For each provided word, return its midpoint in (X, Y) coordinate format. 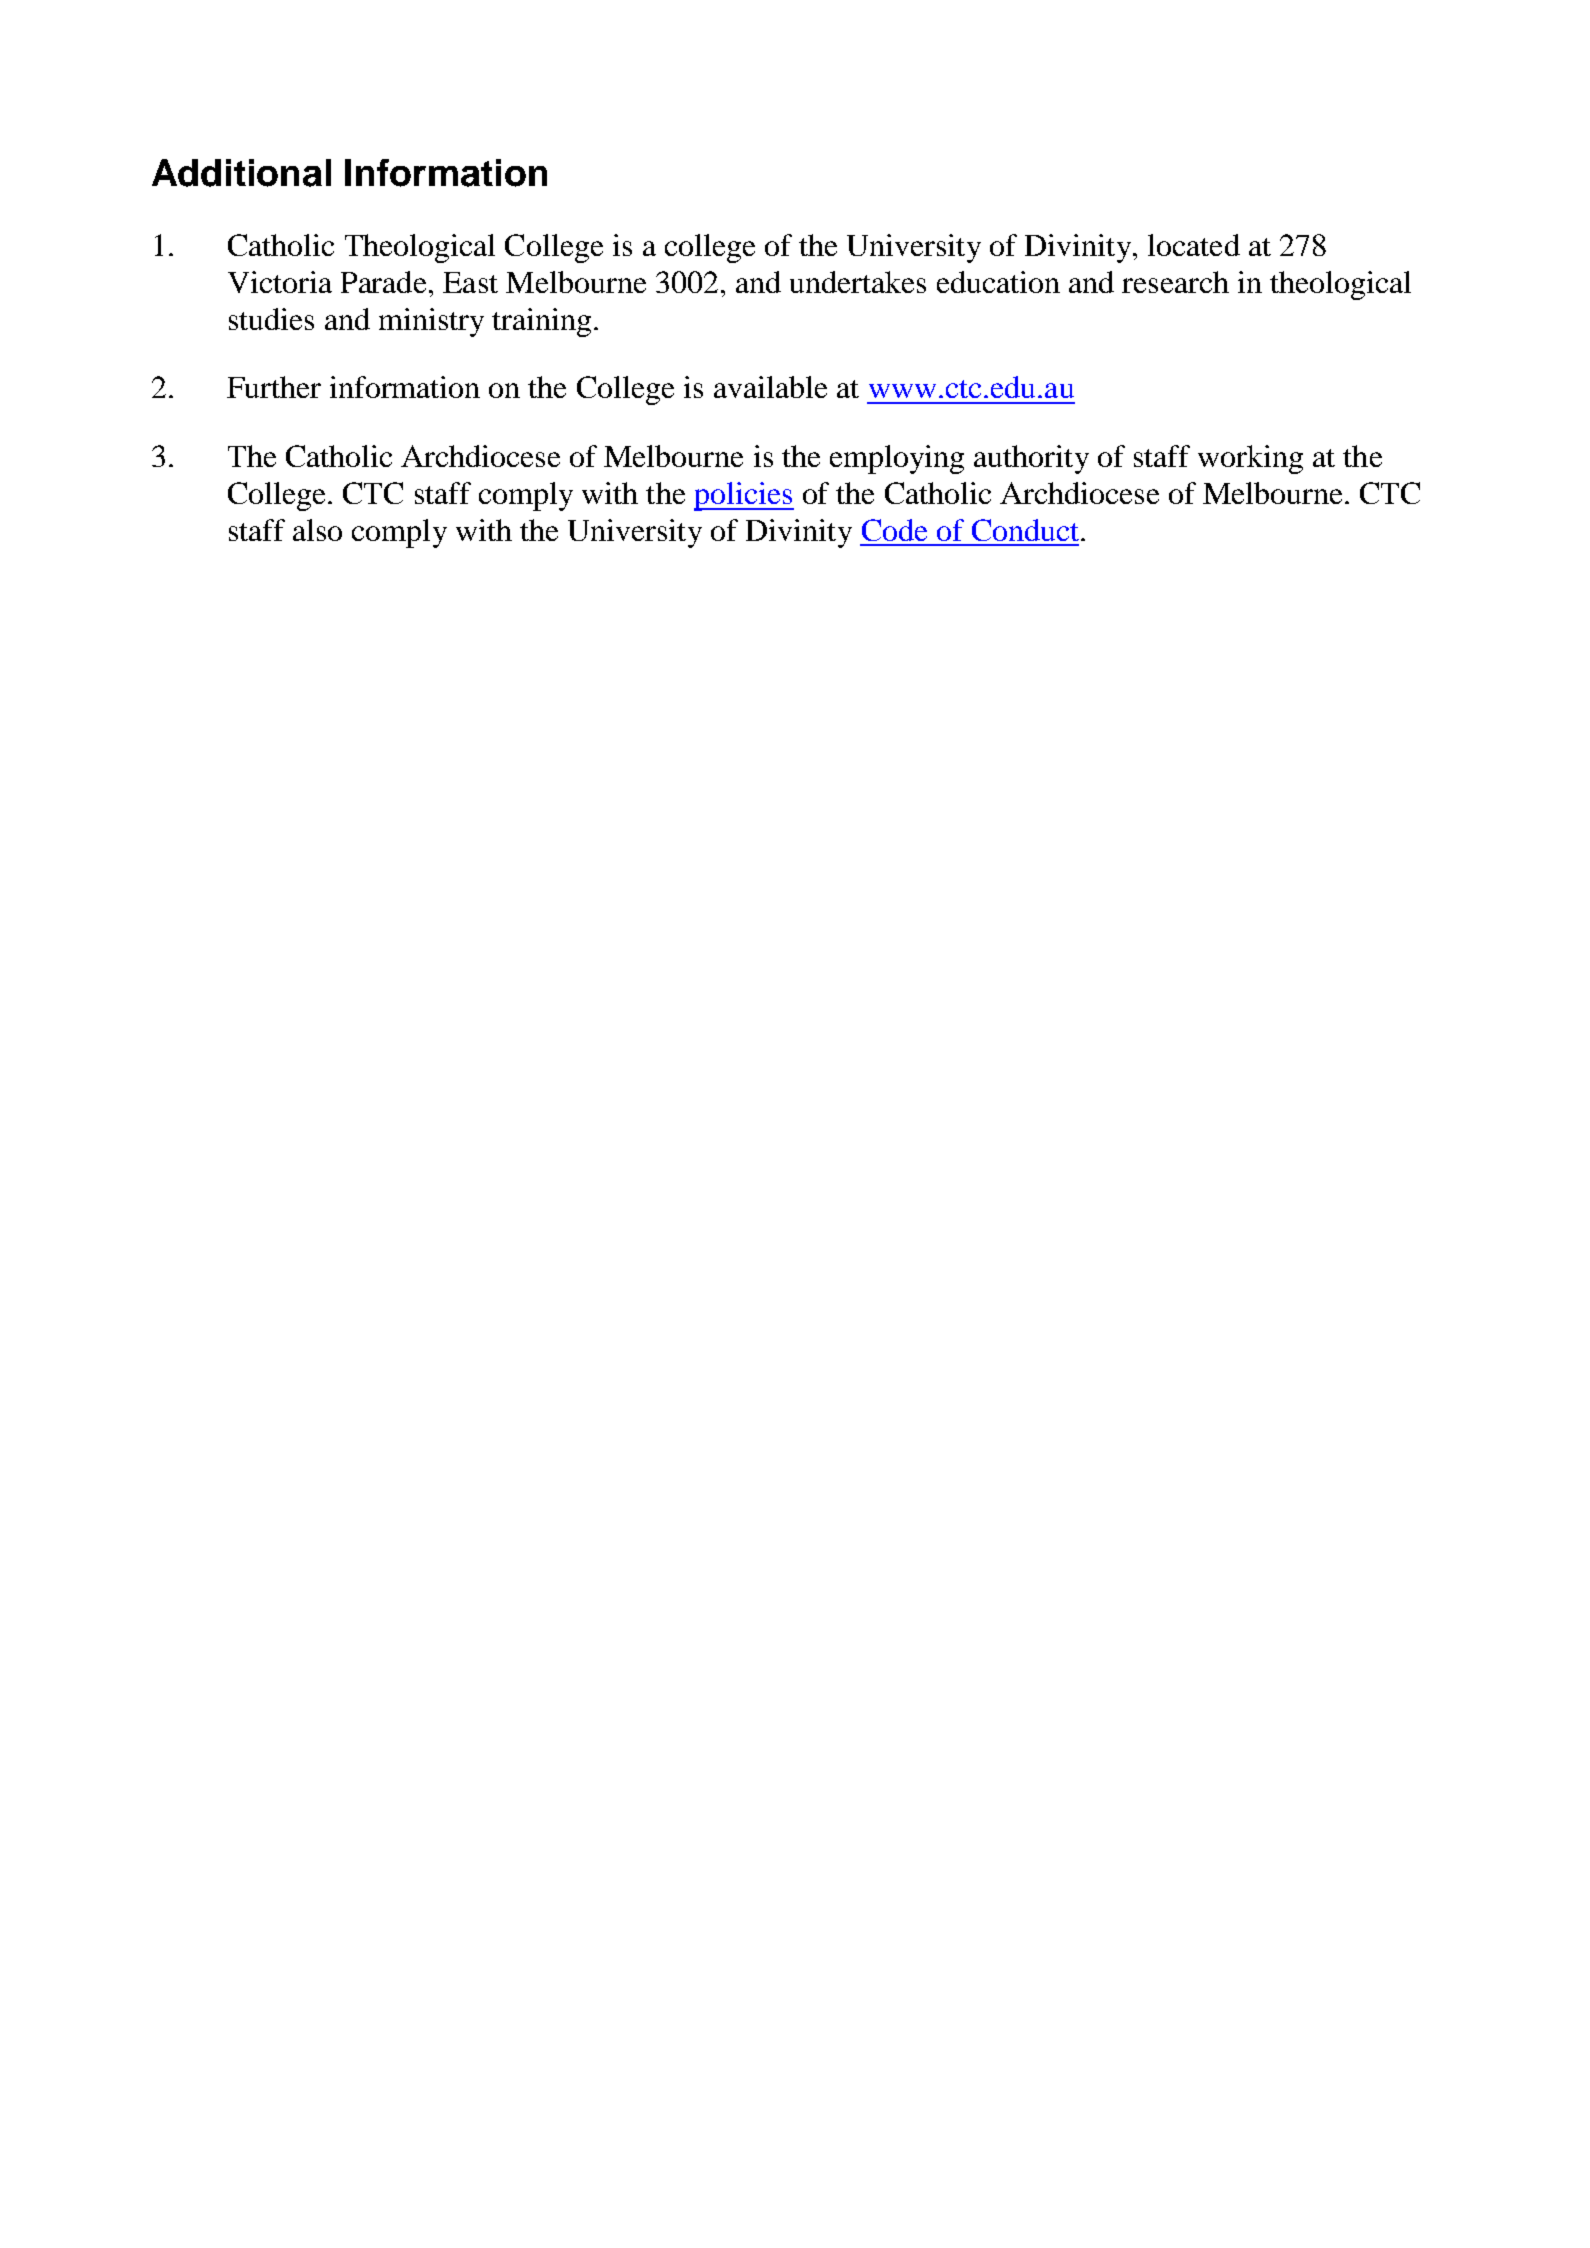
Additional (241, 173)
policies (744, 496)
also (317, 530)
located (1194, 245)
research (1175, 282)
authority (1031, 459)
